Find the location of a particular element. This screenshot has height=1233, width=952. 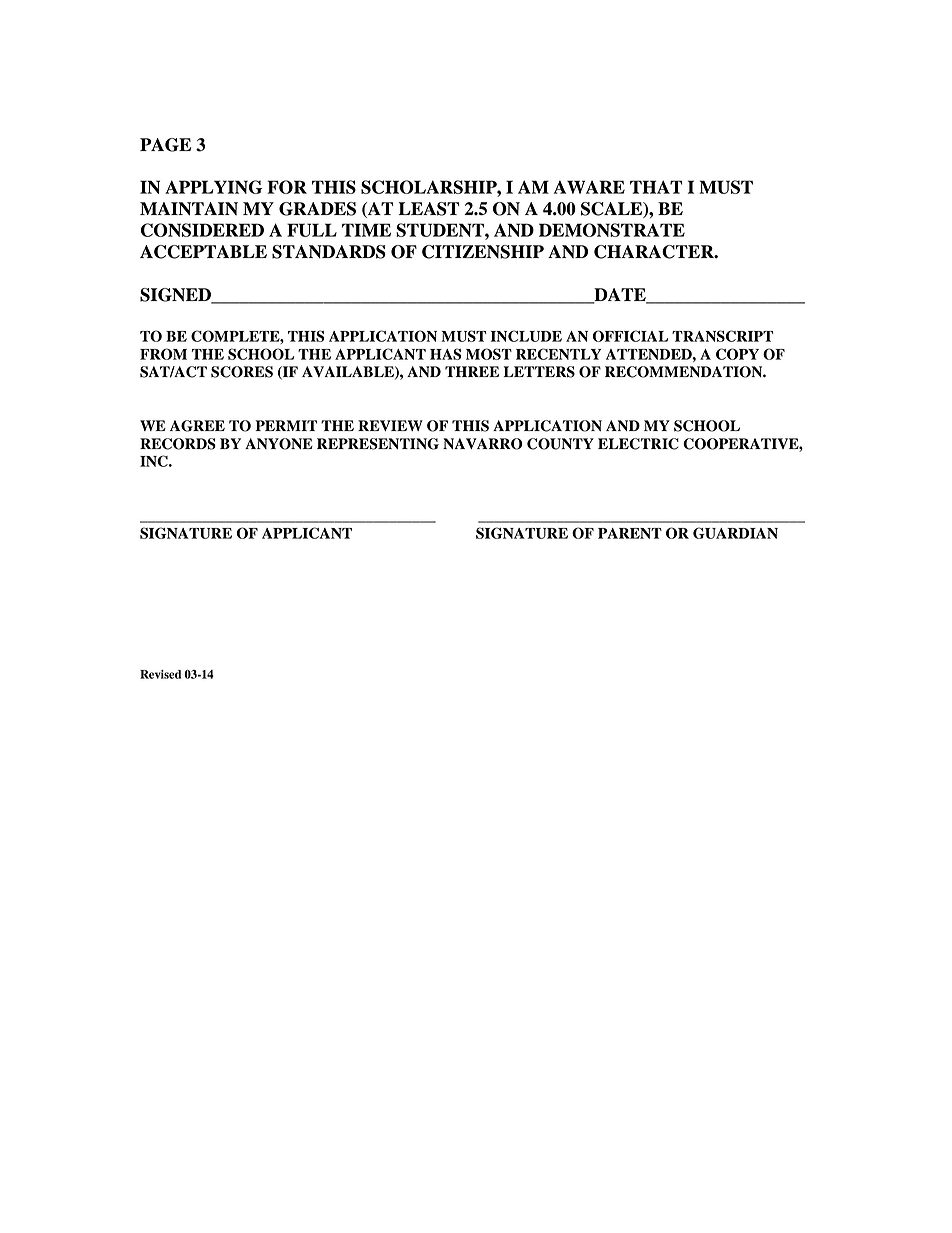

Revised is located at coordinates (160, 674).
